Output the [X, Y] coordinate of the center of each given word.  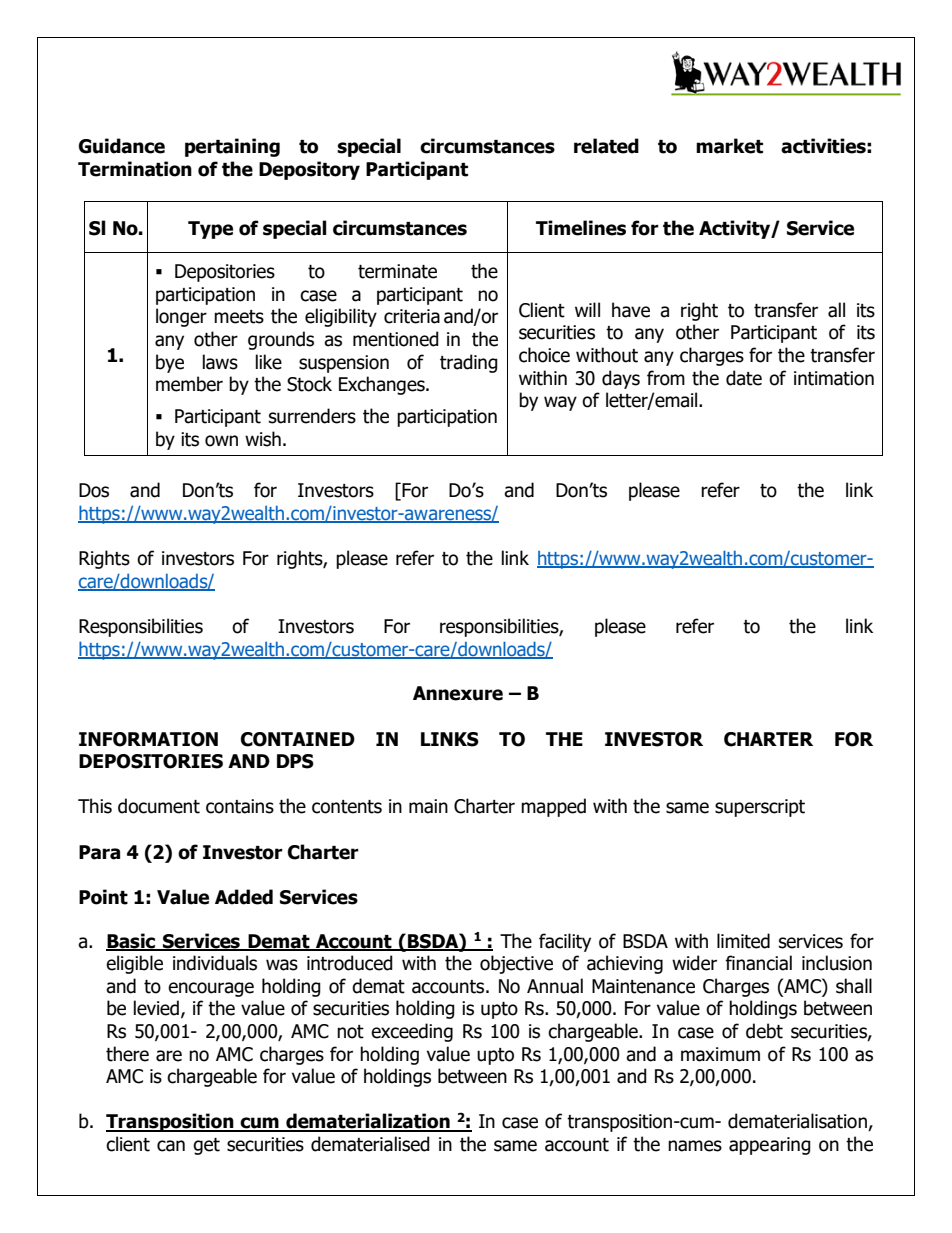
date [744, 378]
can [171, 1146]
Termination [135, 169]
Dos [94, 490]
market [729, 146]
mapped [553, 807]
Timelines [581, 228]
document [159, 806]
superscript [760, 808]
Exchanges [383, 385]
